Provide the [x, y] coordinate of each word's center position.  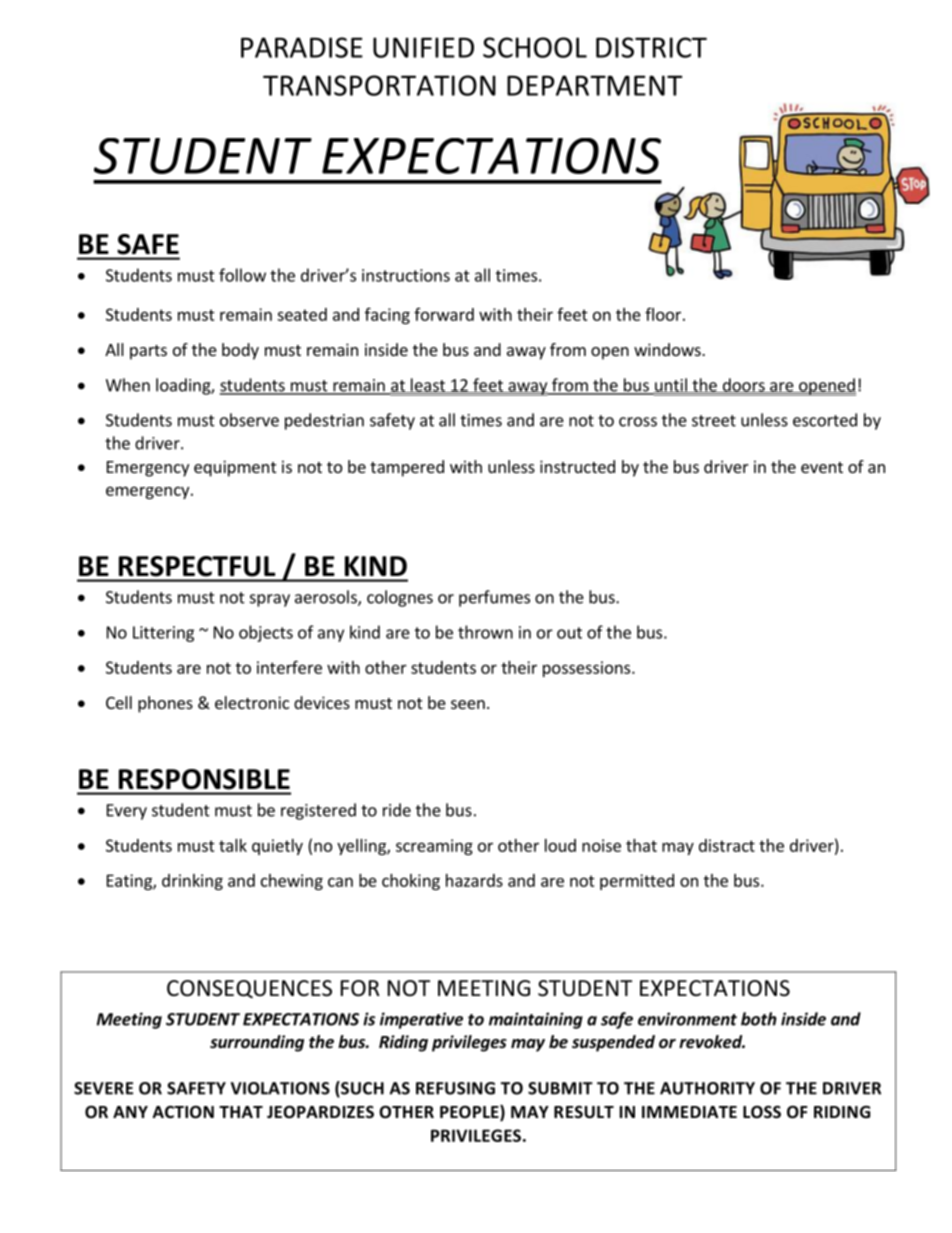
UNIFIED [423, 47]
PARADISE [302, 47]
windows [668, 349]
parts [148, 352]
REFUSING [455, 1088]
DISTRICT [651, 47]
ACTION [183, 1112]
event [822, 467]
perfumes [494, 598]
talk [233, 845]
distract [727, 845]
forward [444, 314]
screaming [434, 847]
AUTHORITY [707, 1088]
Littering [163, 634]
